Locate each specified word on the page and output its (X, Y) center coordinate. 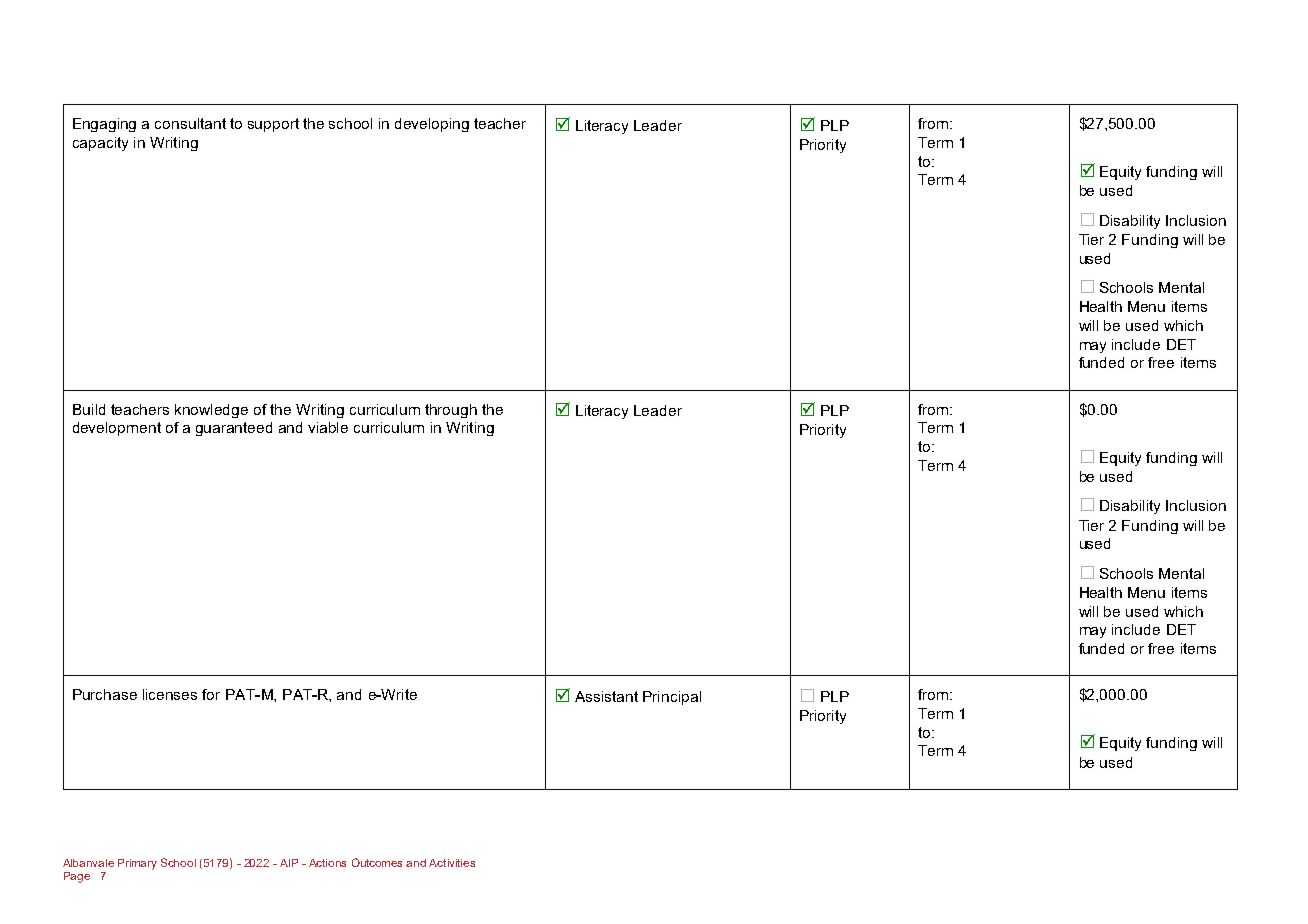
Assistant (606, 696)
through (451, 411)
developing (432, 125)
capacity (100, 144)
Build (89, 409)
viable (328, 427)
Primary (137, 864)
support (273, 125)
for (211, 694)
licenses (170, 694)
